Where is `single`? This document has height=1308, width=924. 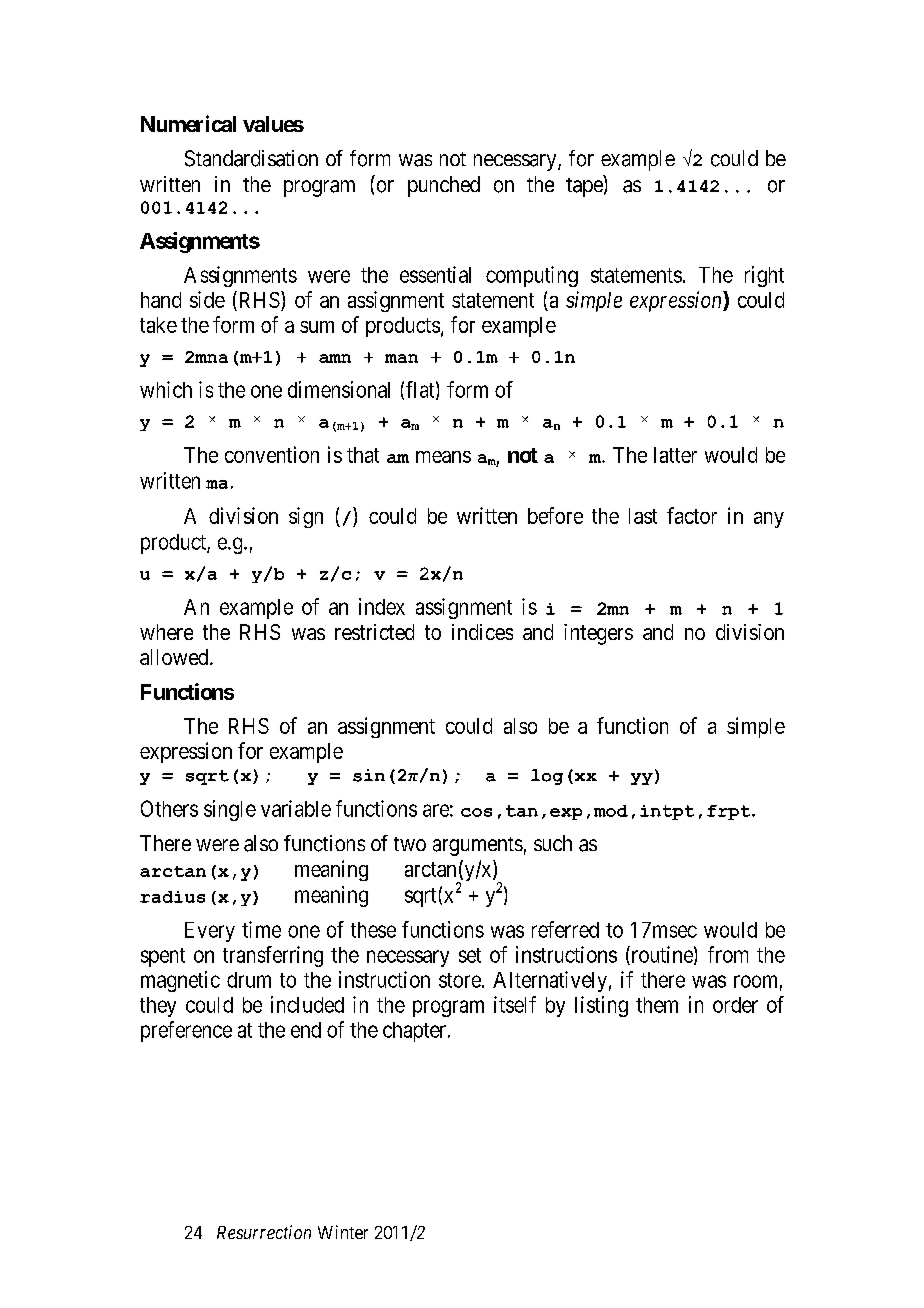 single is located at coordinates (230, 810).
